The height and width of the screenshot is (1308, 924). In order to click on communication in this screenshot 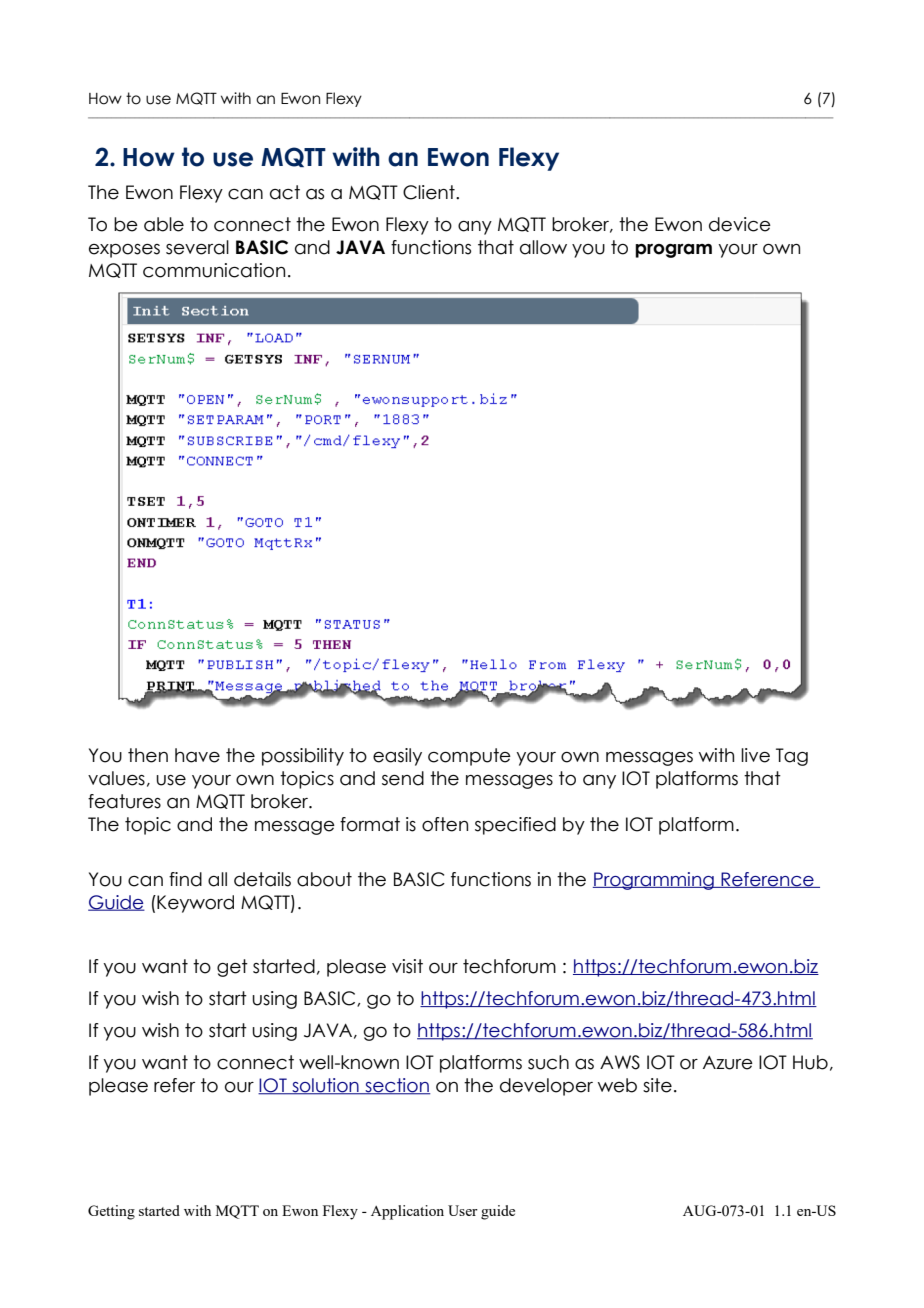, I will do `click(214, 270)`.
